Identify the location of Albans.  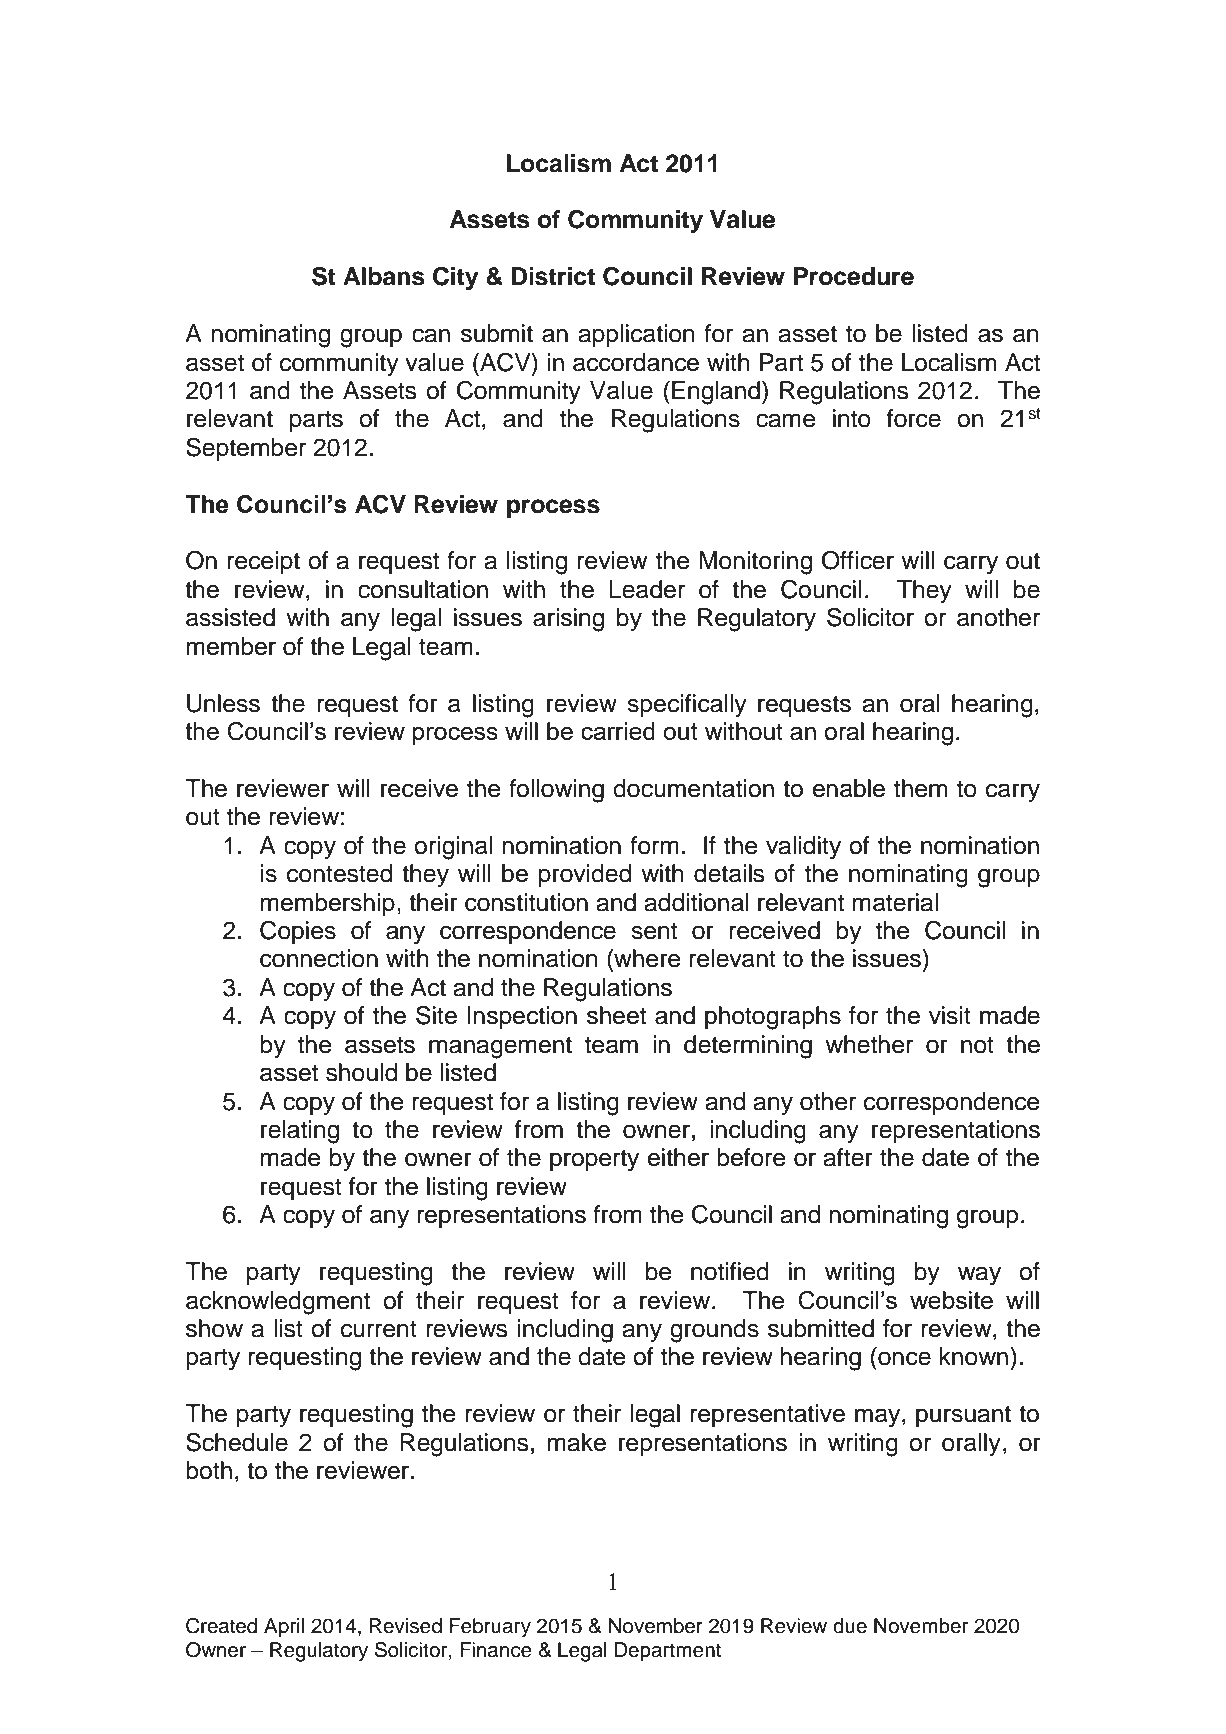
(384, 276).
